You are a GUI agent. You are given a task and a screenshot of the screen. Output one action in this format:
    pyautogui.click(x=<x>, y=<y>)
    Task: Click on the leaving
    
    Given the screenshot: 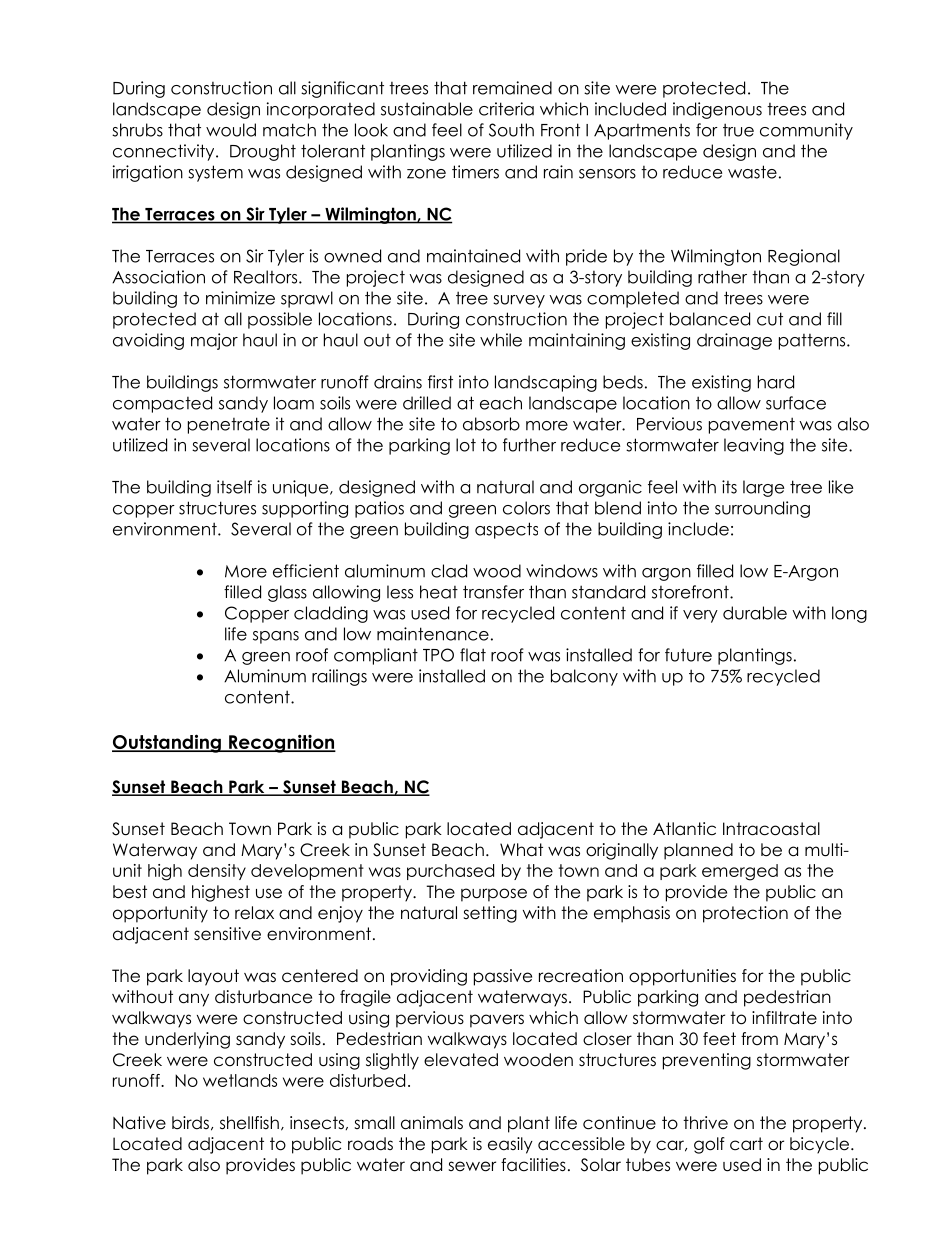 What is the action you would take?
    pyautogui.click(x=754, y=446)
